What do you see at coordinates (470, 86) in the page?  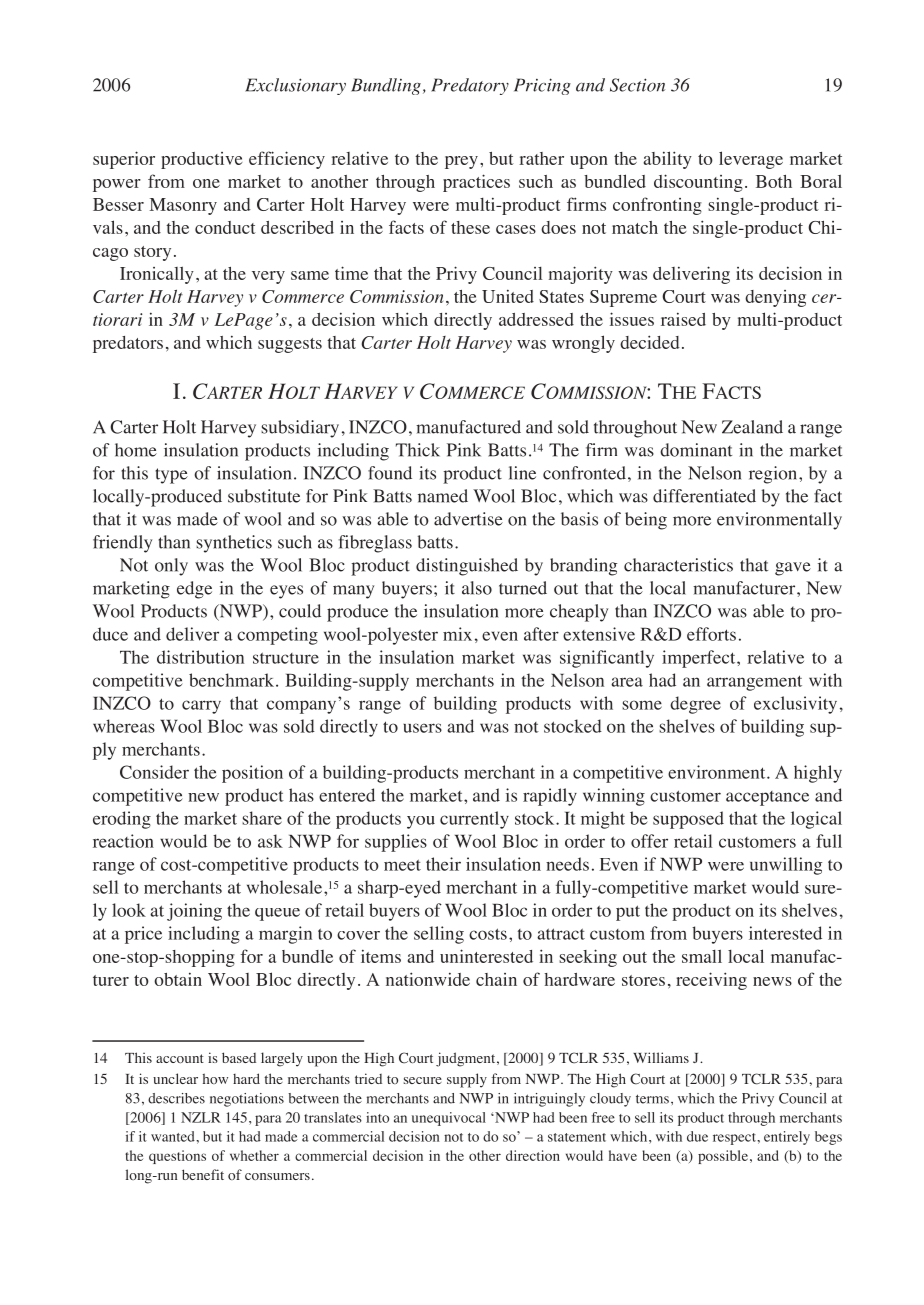 I see `Predatory` at bounding box center [470, 86].
